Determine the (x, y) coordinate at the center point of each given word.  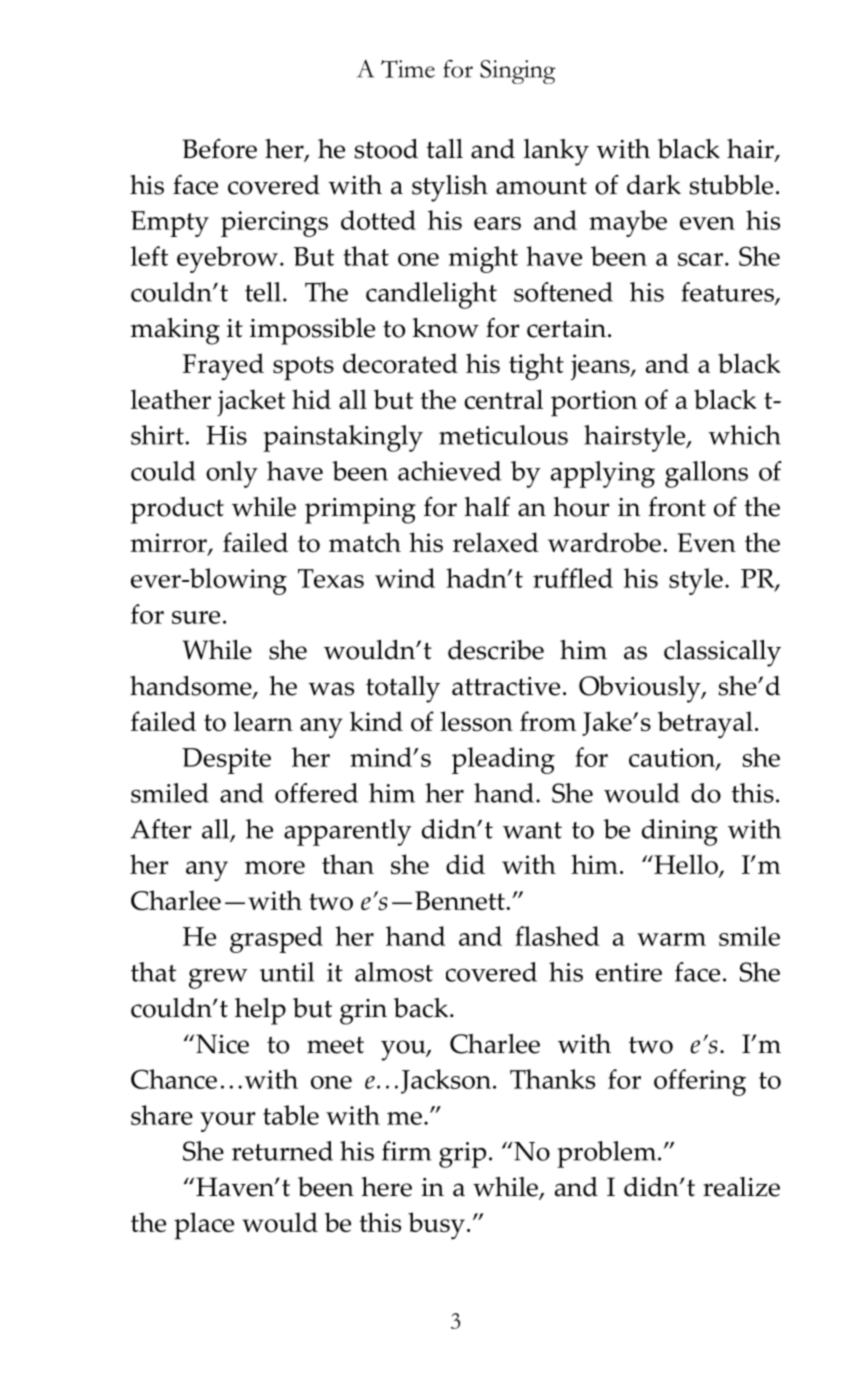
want (532, 830)
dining (680, 832)
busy (436, 1226)
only (232, 474)
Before (220, 148)
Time (408, 69)
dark (654, 185)
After (161, 829)
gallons (706, 474)
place (204, 1226)
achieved (449, 471)
